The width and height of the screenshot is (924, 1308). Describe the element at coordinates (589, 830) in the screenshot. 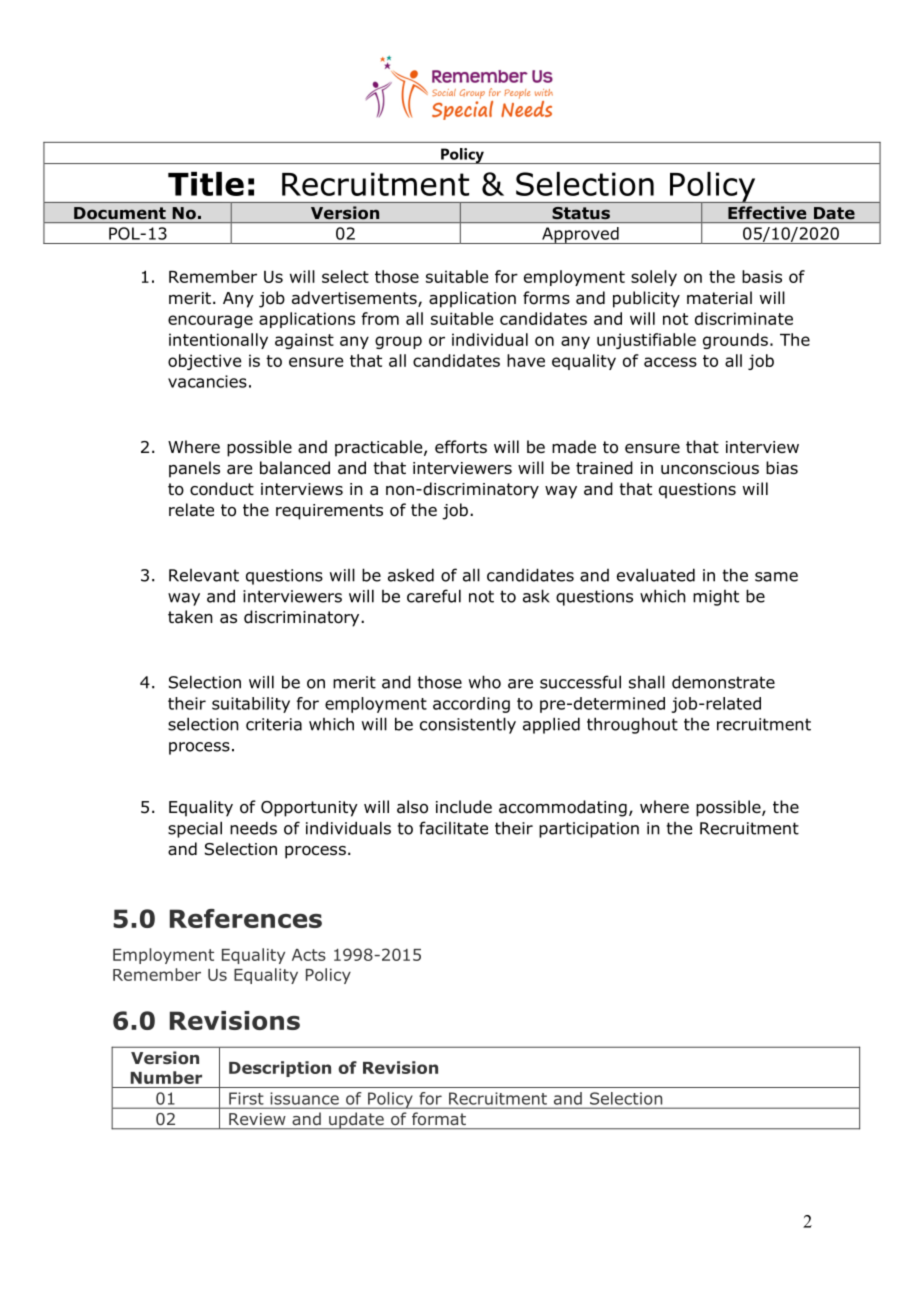

I see `participation` at that location.
